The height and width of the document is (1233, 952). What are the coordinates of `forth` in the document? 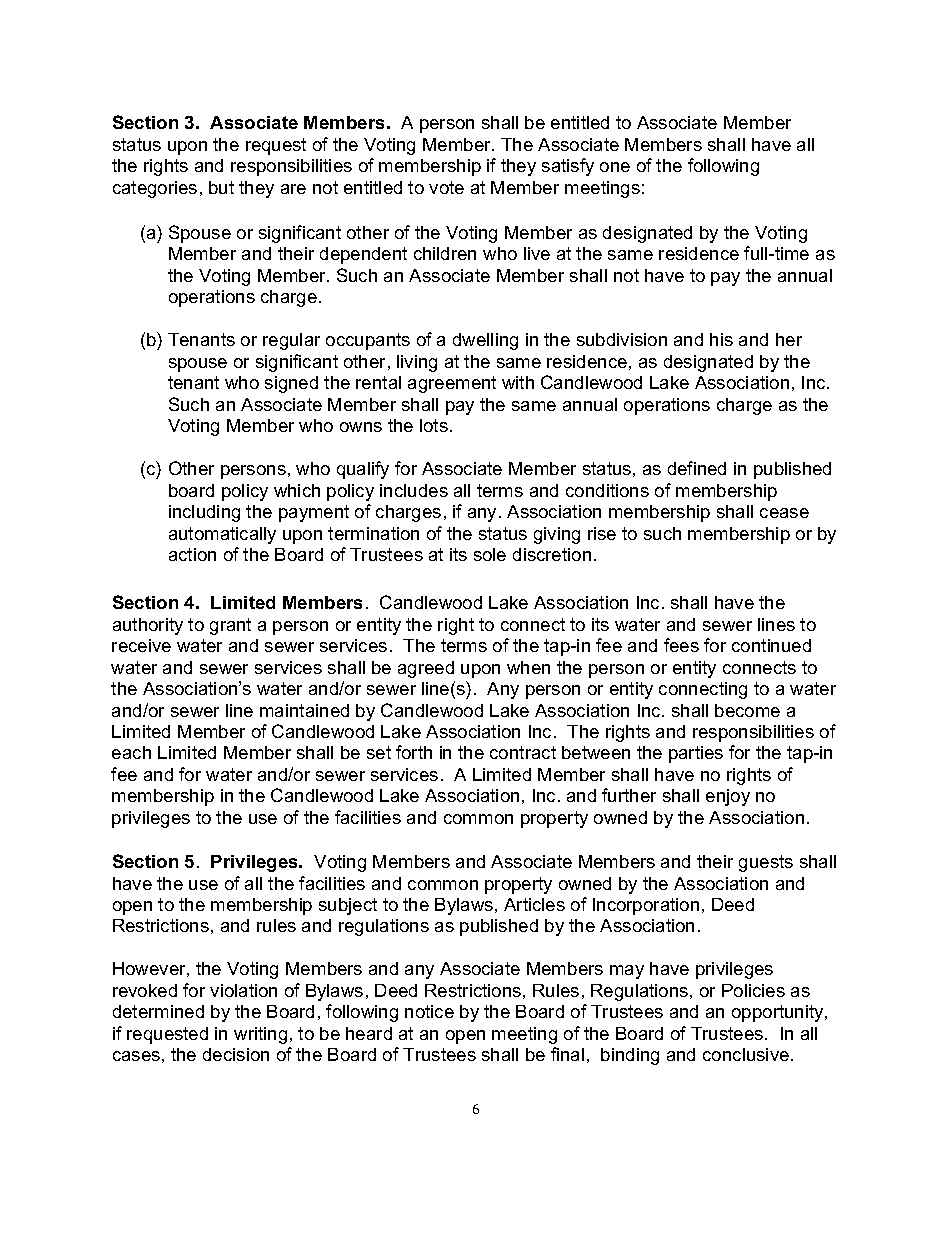 It's located at (414, 752).
